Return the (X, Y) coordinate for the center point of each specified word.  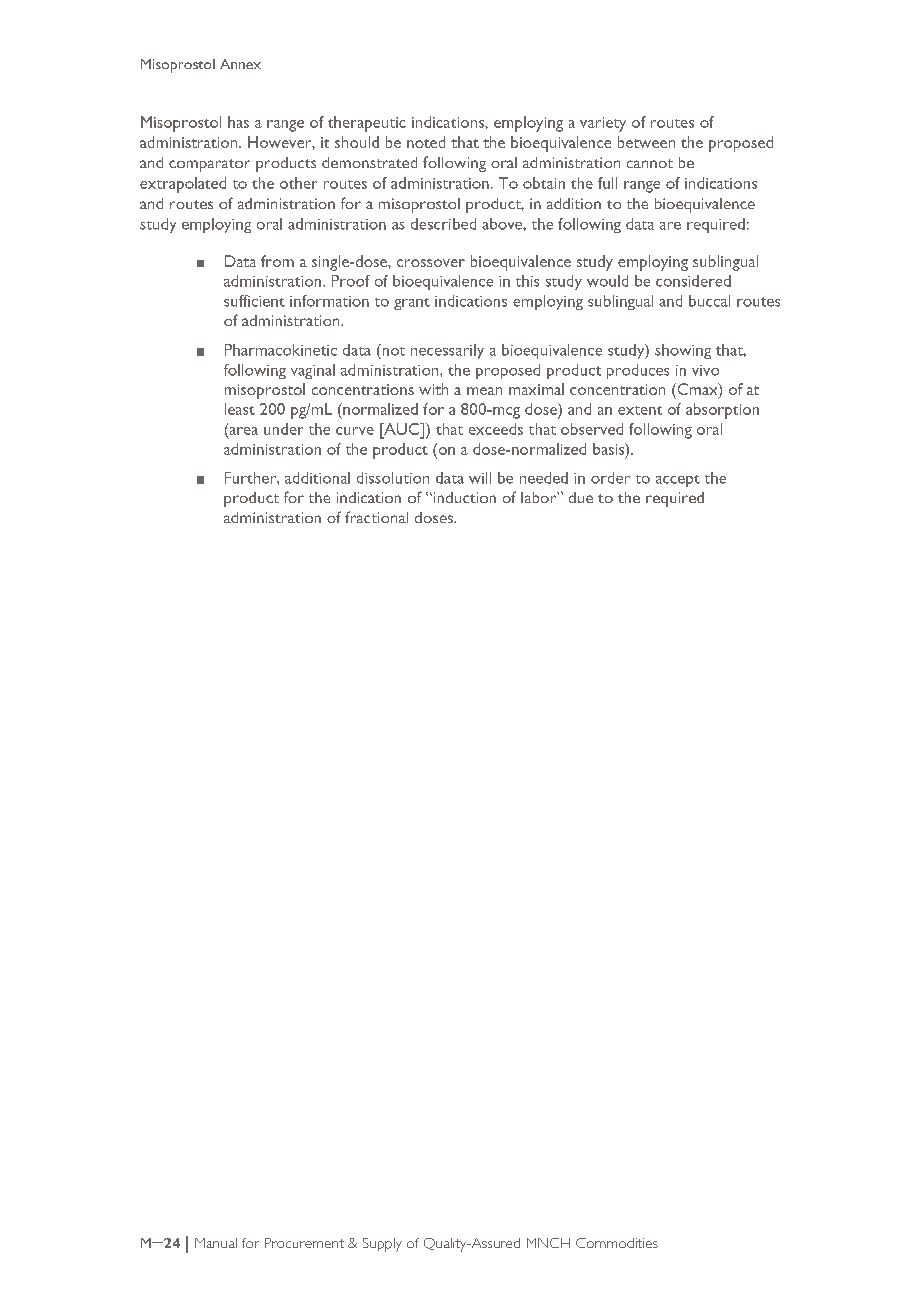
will (480, 478)
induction (463, 497)
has (238, 122)
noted (426, 142)
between (646, 142)
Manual (216, 1243)
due (581, 497)
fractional (376, 517)
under (283, 429)
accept (678, 481)
